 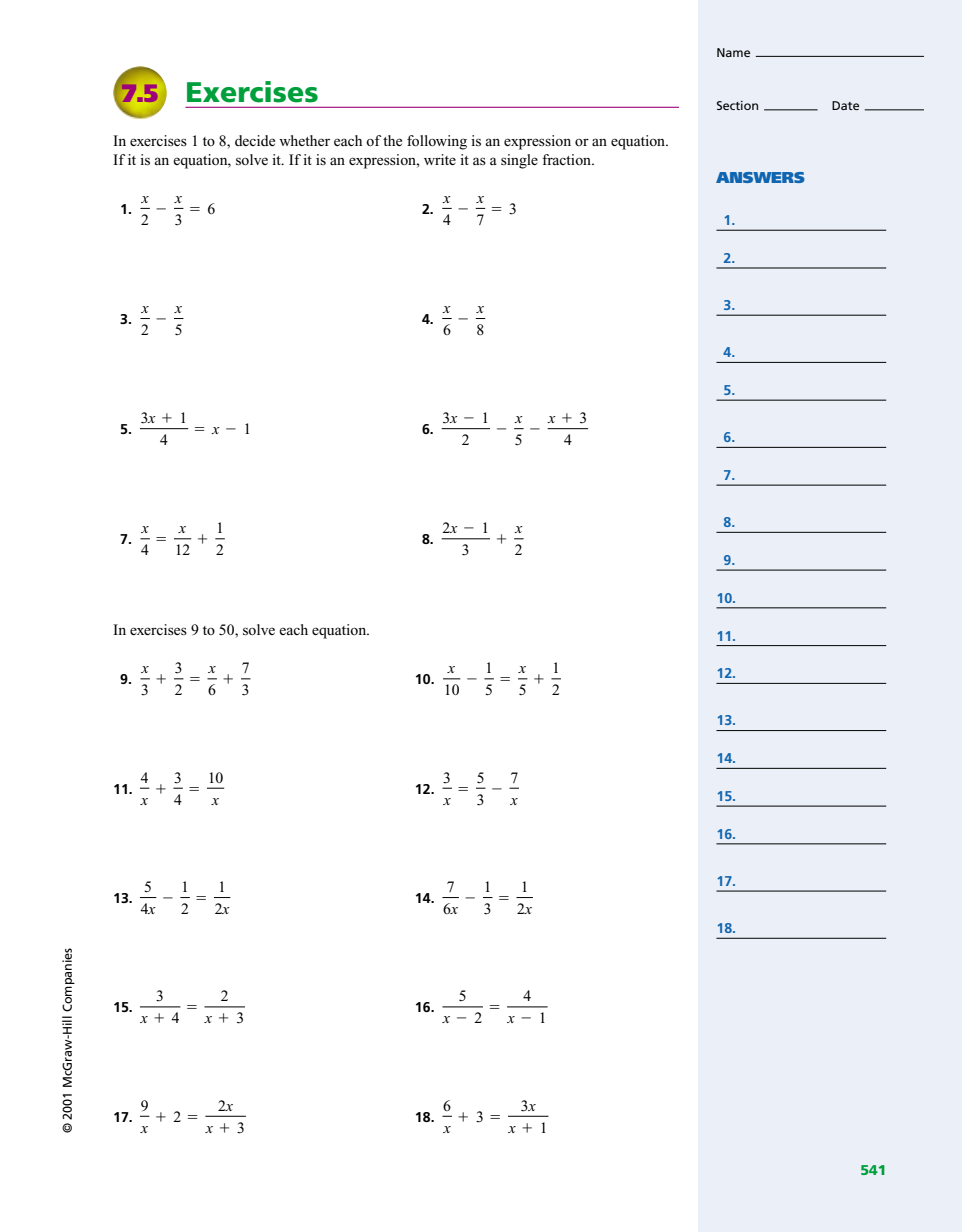 What do you see at coordinates (845, 105) in the screenshot?
I see `Date` at bounding box center [845, 105].
